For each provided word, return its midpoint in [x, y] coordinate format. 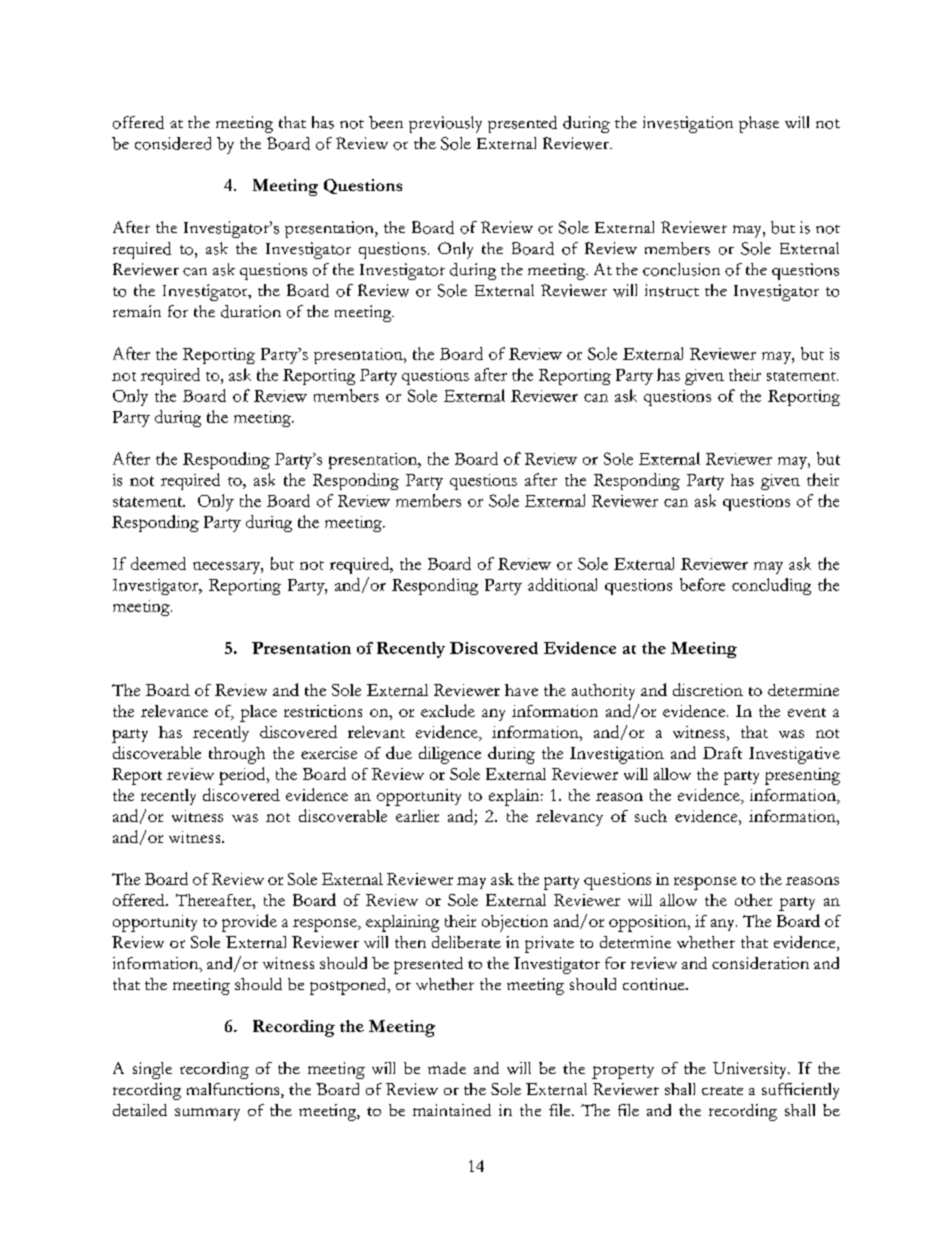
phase [759, 124]
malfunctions [234, 1090]
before [702, 584]
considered [173, 143]
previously [445, 124]
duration [251, 311]
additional [562, 584]
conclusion [681, 269]
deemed [158, 563]
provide [249, 923]
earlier [417, 816]
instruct [672, 290]
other [753, 900]
